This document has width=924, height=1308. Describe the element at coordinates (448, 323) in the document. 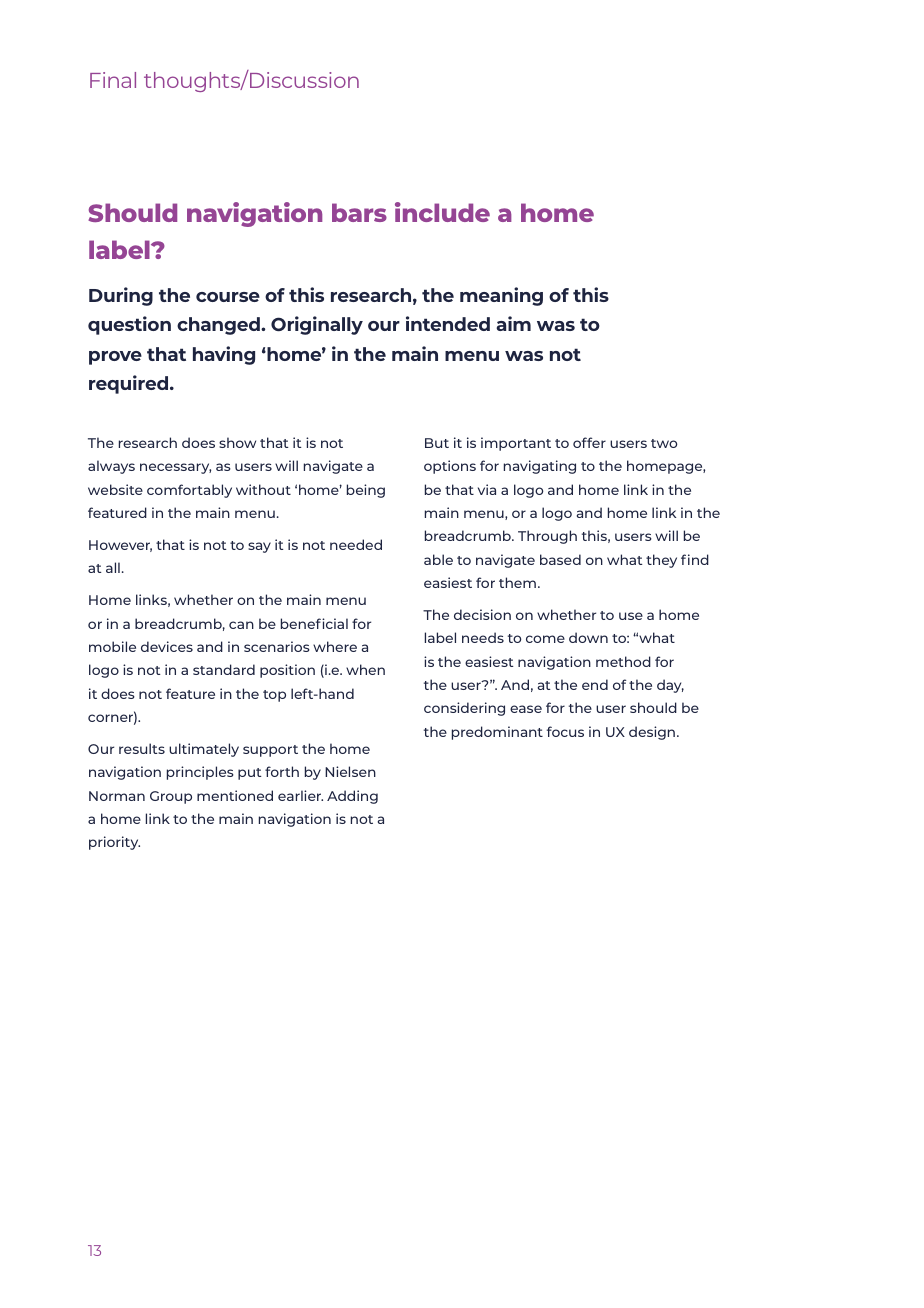

I see `intended` at that location.
